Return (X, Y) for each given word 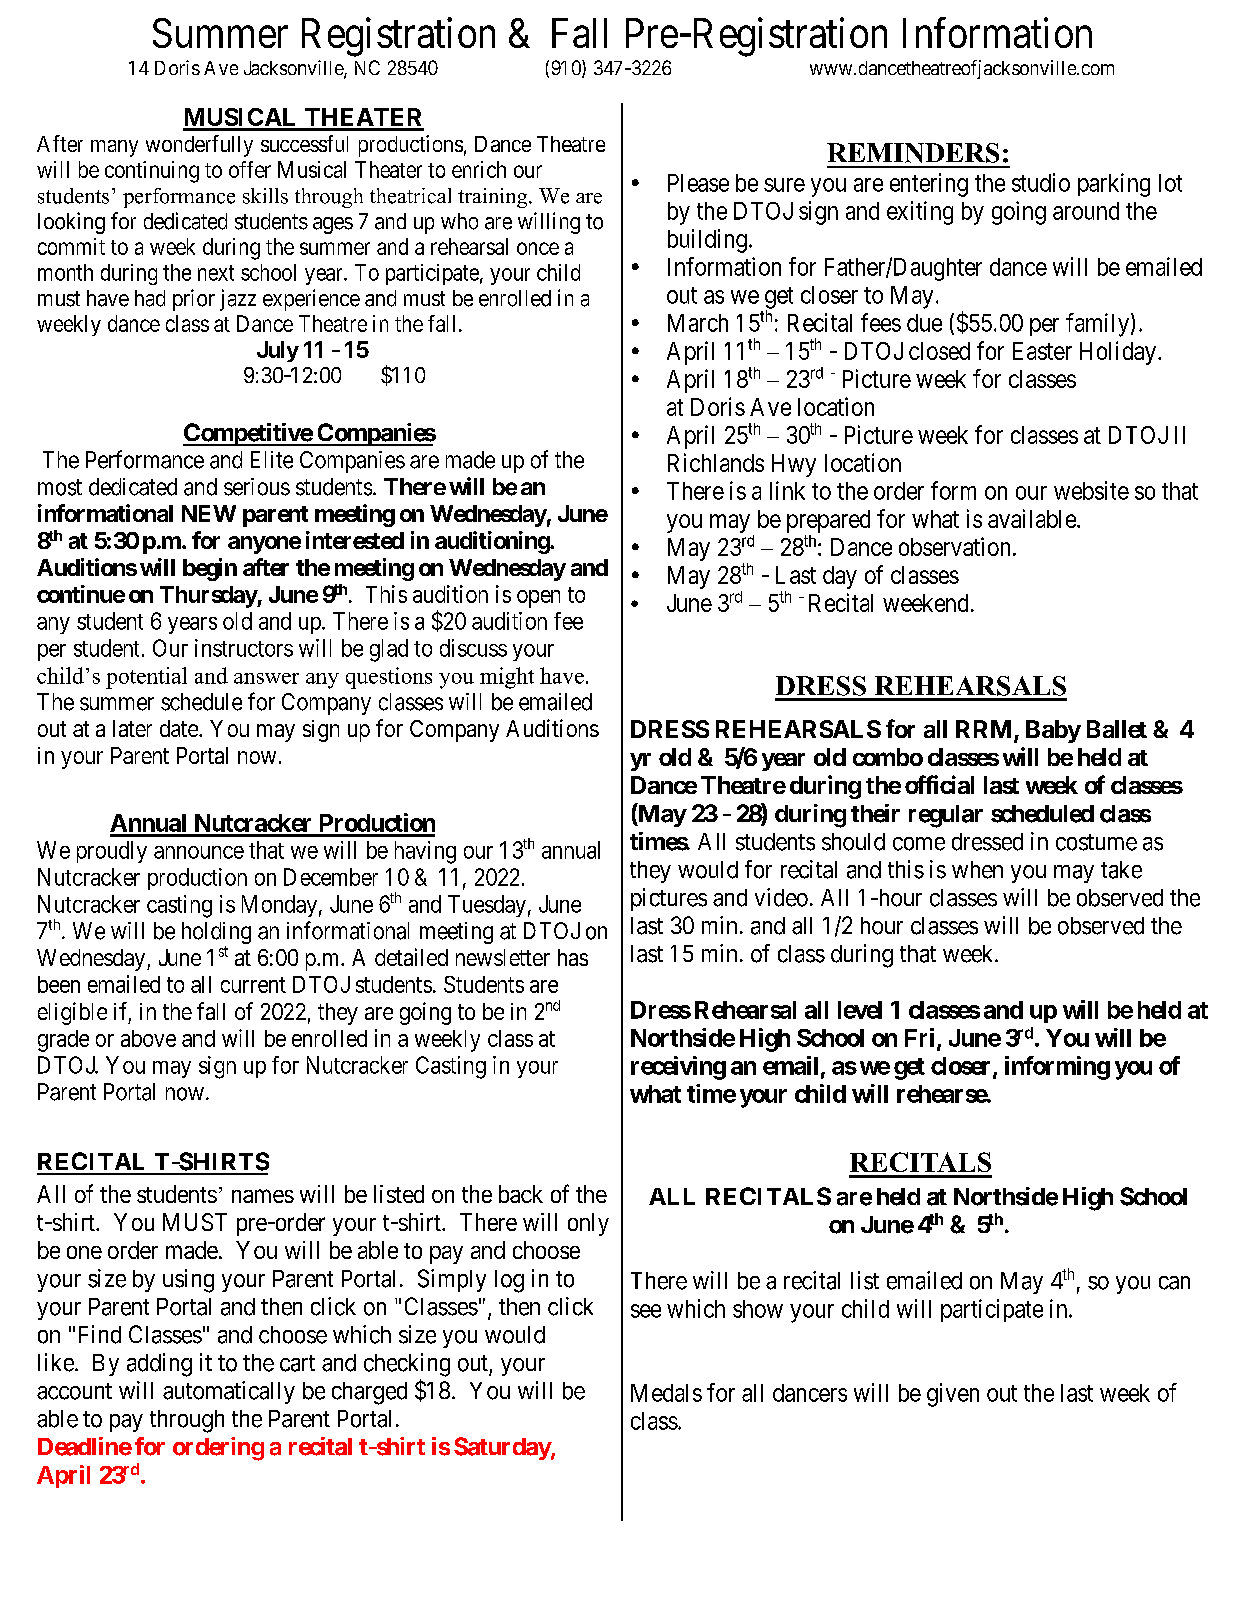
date (180, 728)
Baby (1053, 731)
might (507, 678)
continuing (152, 172)
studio (1041, 182)
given (953, 1395)
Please (698, 183)
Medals (666, 1393)
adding (159, 1365)
